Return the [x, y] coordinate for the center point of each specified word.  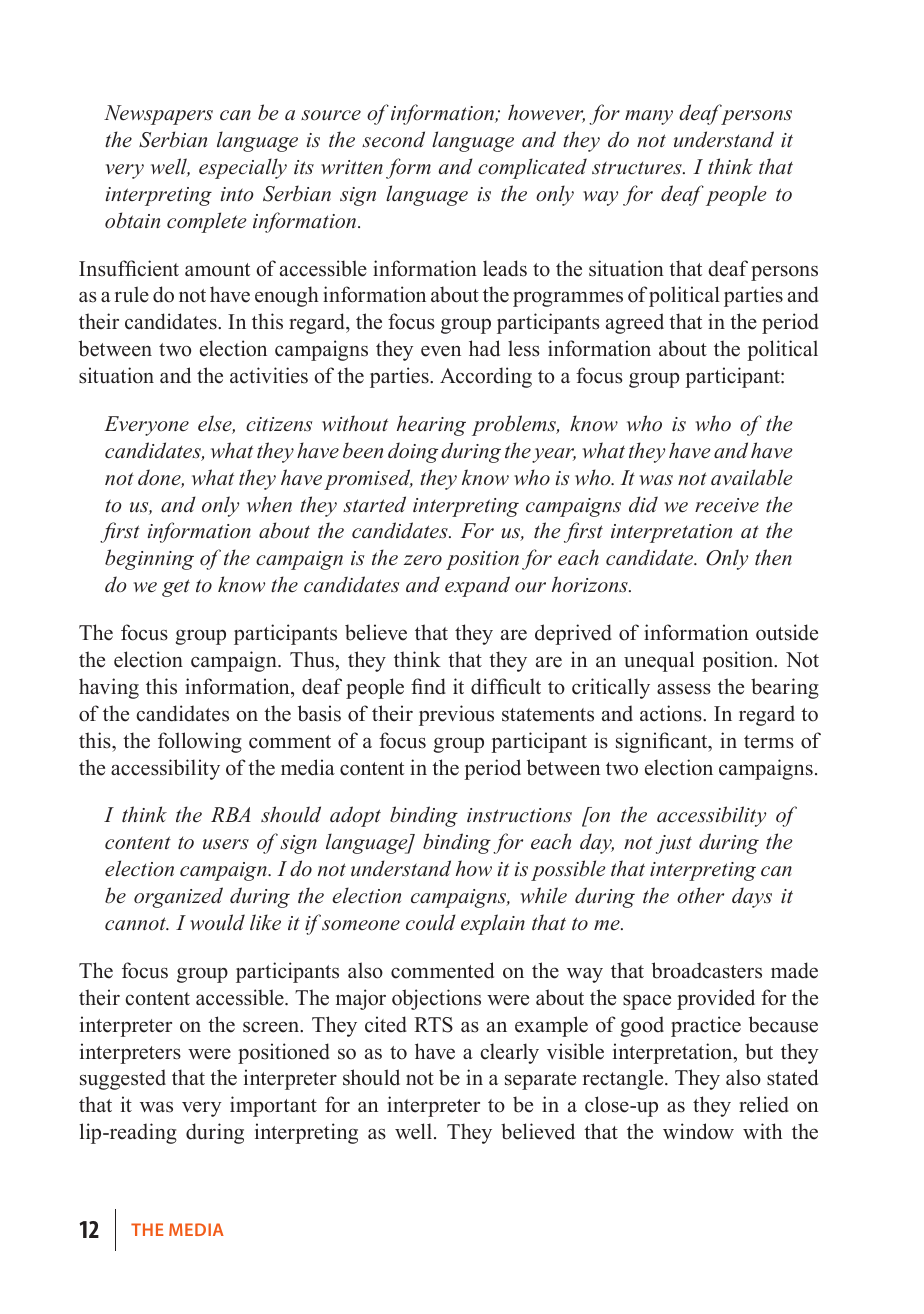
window [698, 1131]
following [200, 742]
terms [769, 742]
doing [413, 452]
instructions [519, 815]
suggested [123, 1079]
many [649, 117]
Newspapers [158, 115]
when [269, 504]
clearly [509, 1053]
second [393, 139]
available [752, 477]
